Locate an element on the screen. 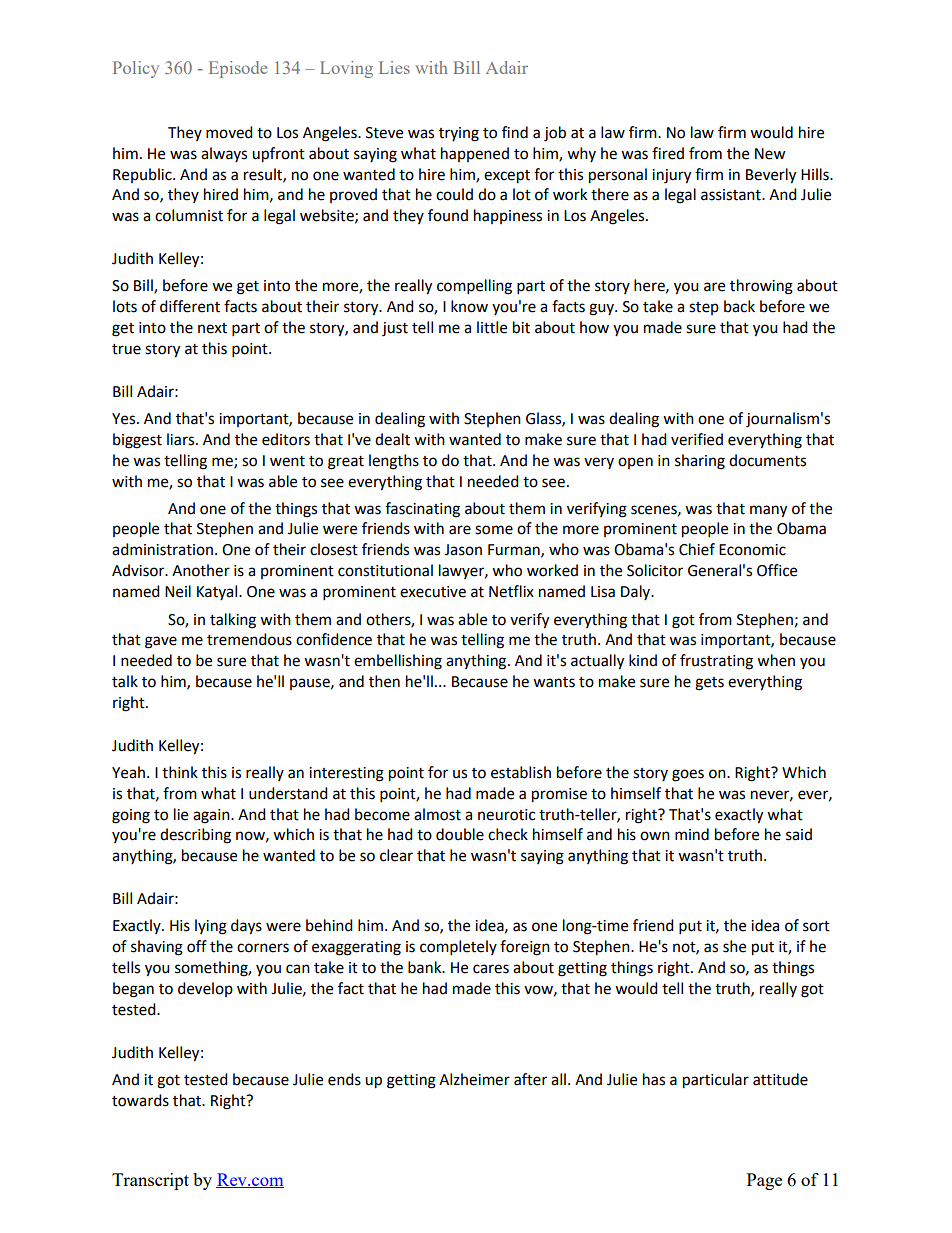  New is located at coordinates (770, 154).
